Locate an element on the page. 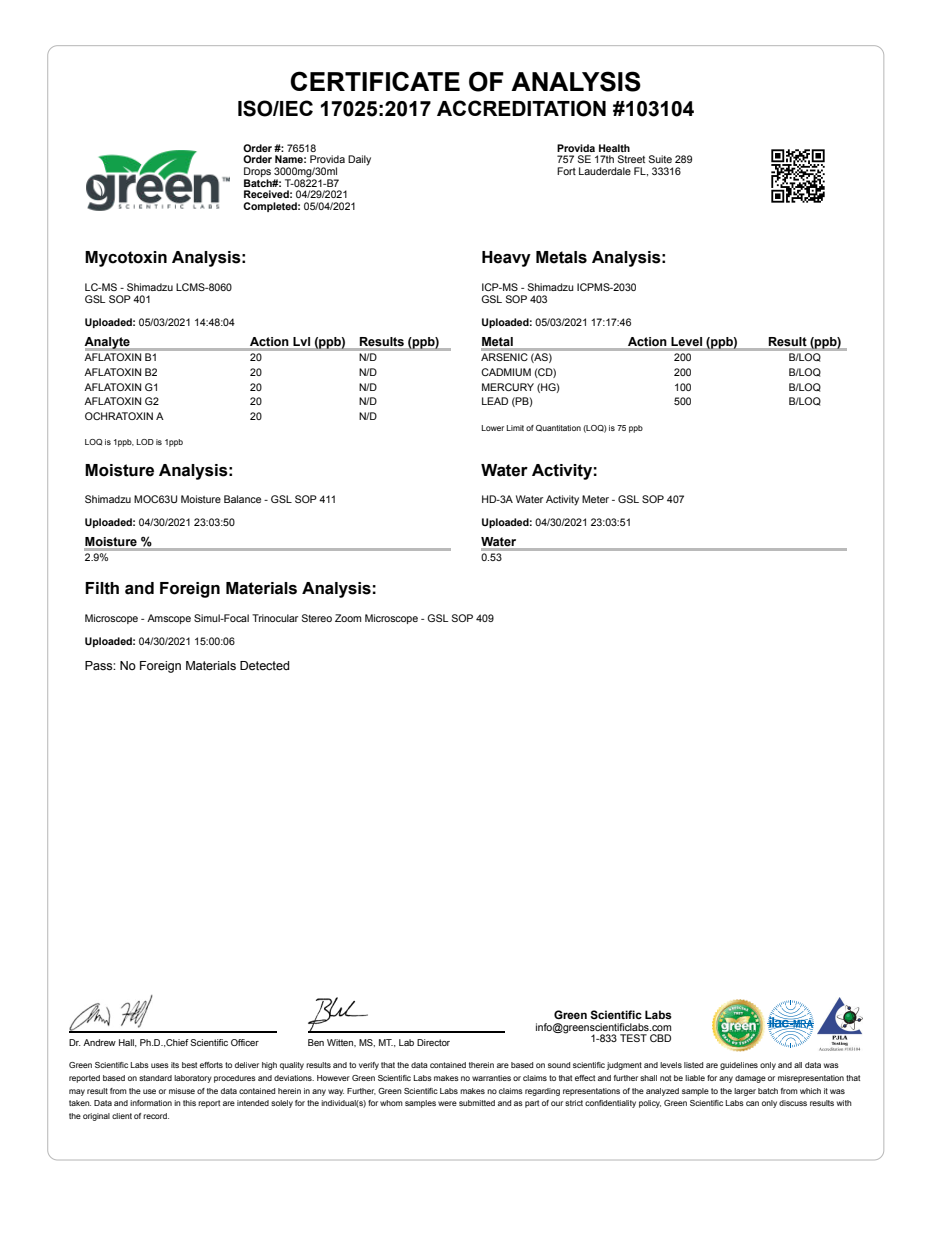  LOD is located at coordinates (145, 442).
